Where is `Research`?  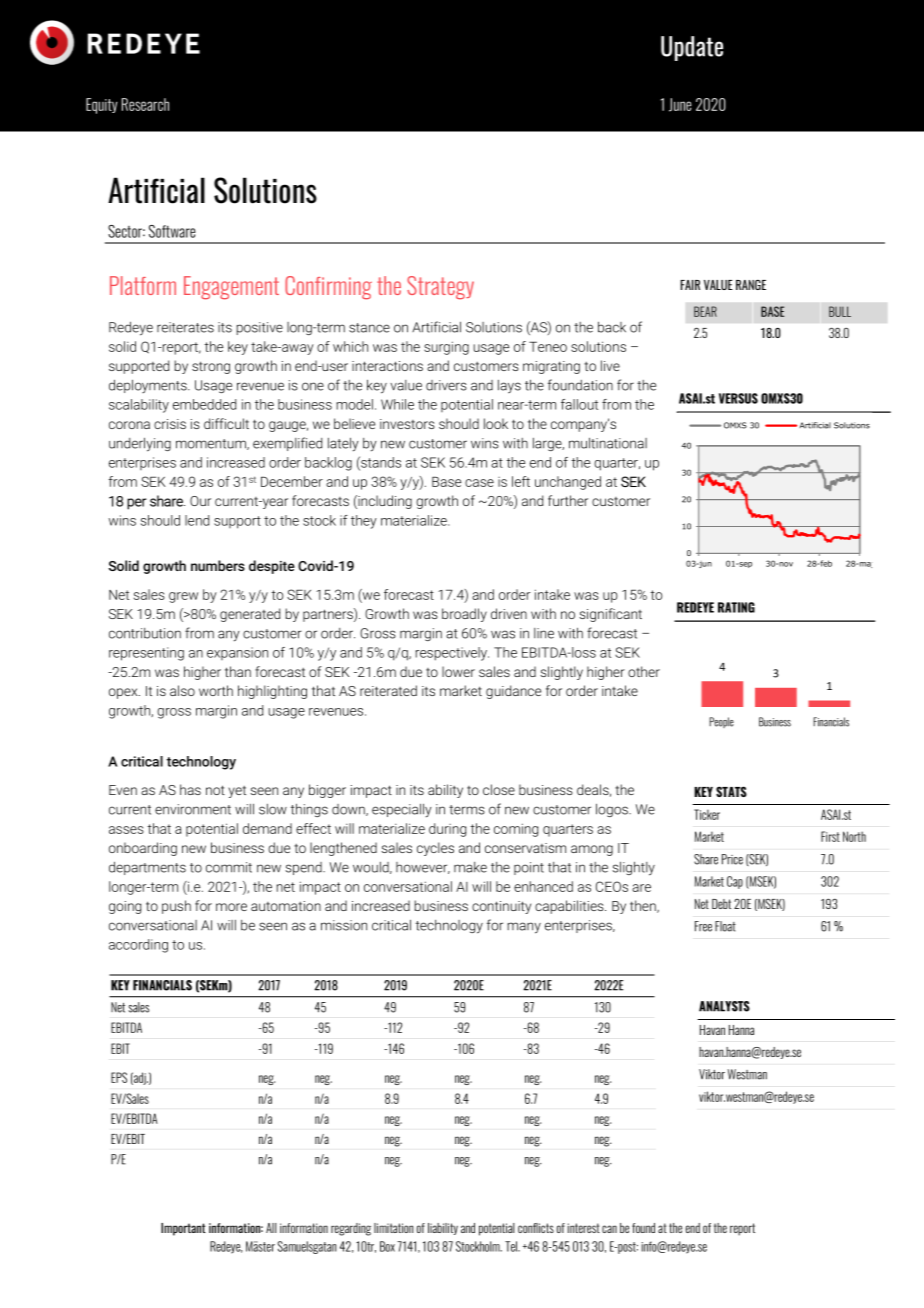 Research is located at coordinates (145, 104).
